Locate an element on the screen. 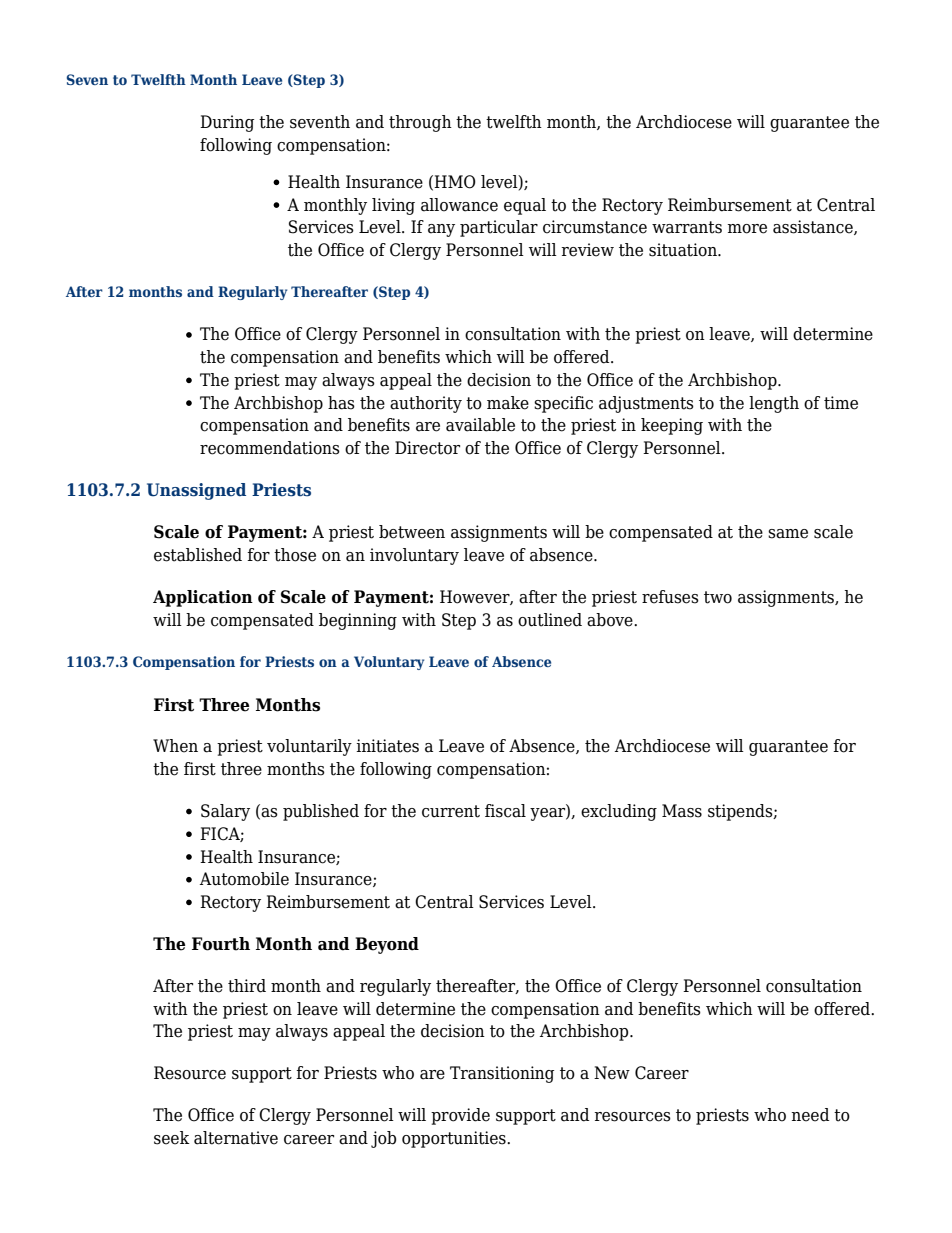 Image resolution: width=952 pixels, height=1233 pixels. more is located at coordinates (747, 229).
